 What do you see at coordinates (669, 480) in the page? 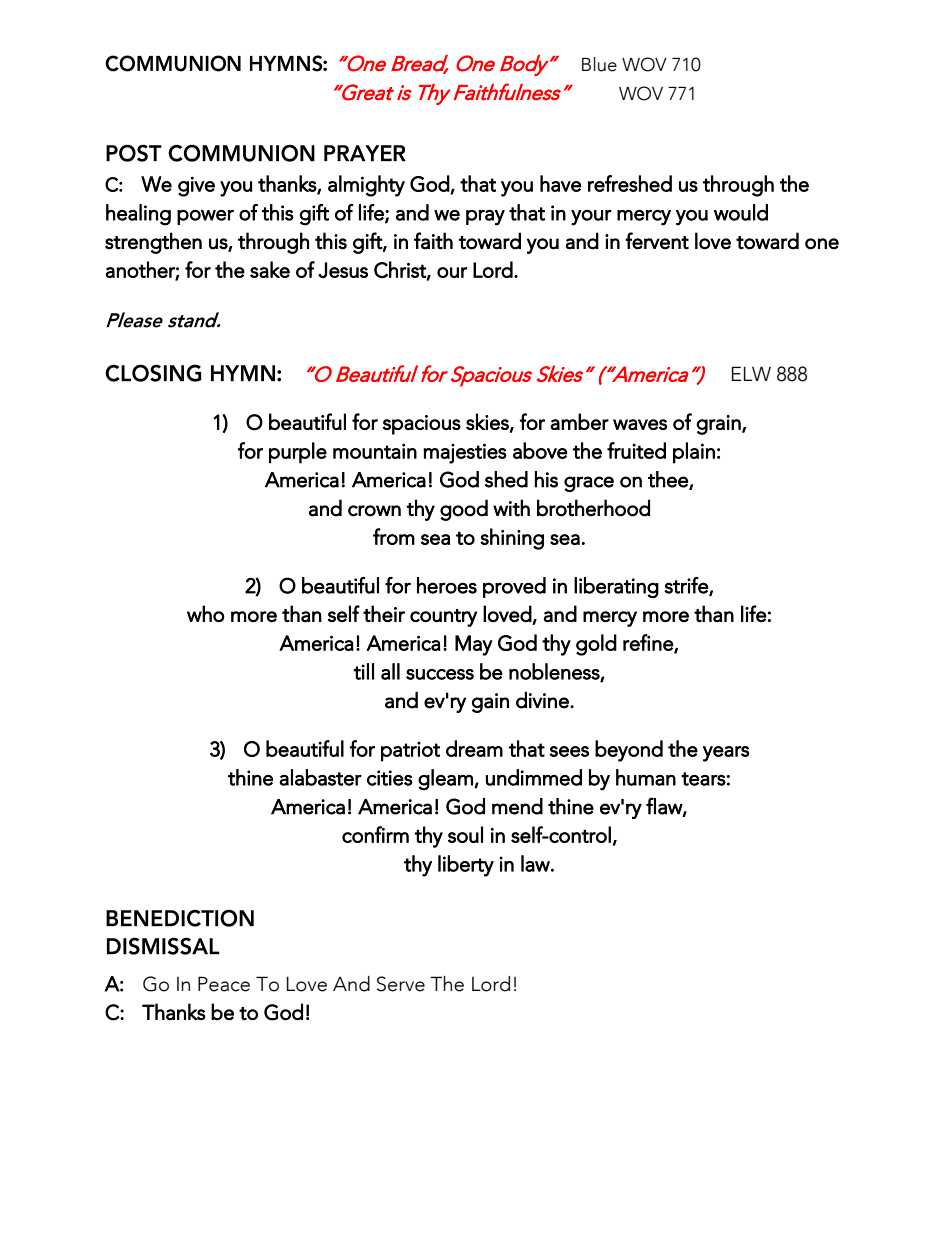
I see `thee` at bounding box center [669, 480].
